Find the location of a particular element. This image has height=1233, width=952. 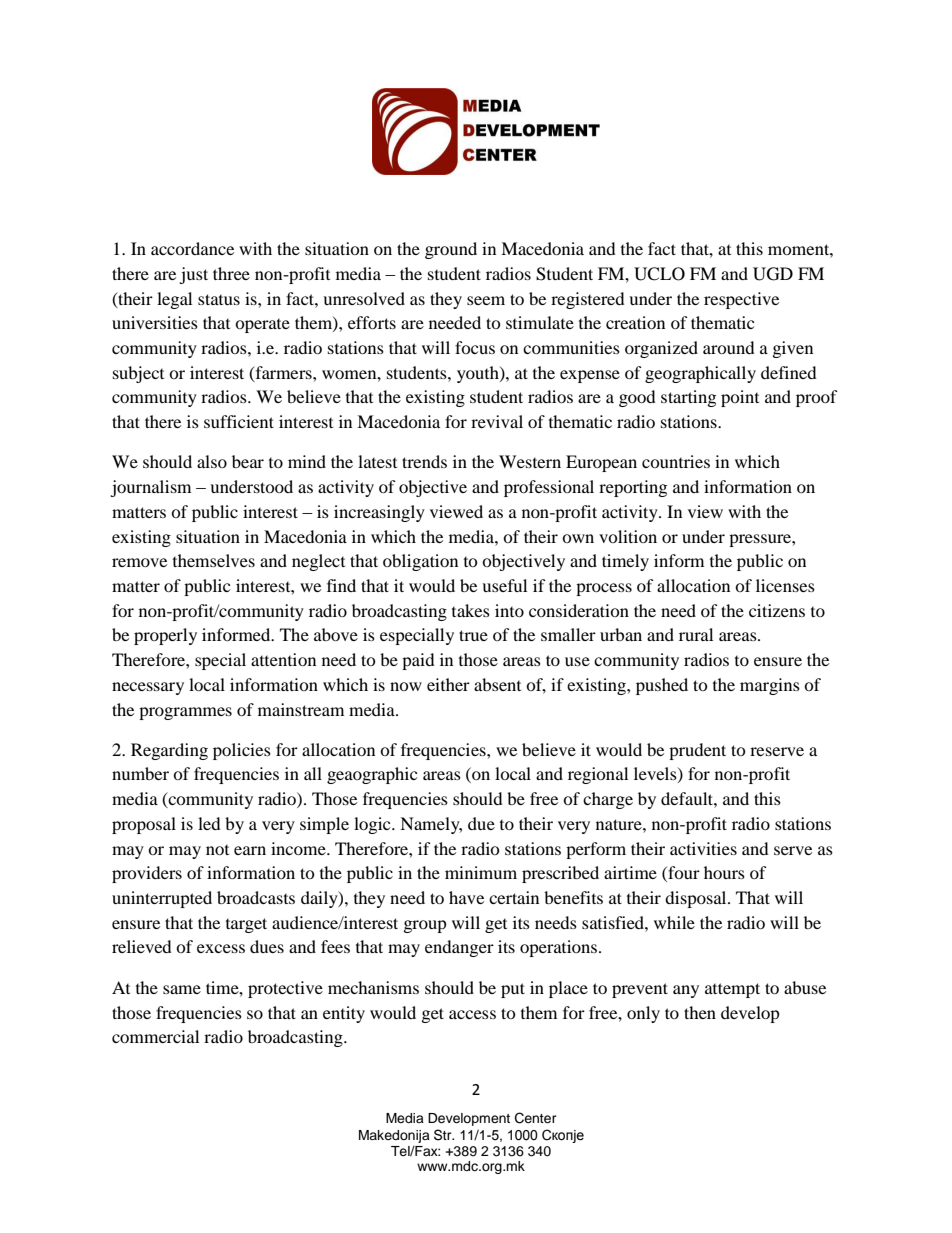

licenses is located at coordinates (785, 585).
